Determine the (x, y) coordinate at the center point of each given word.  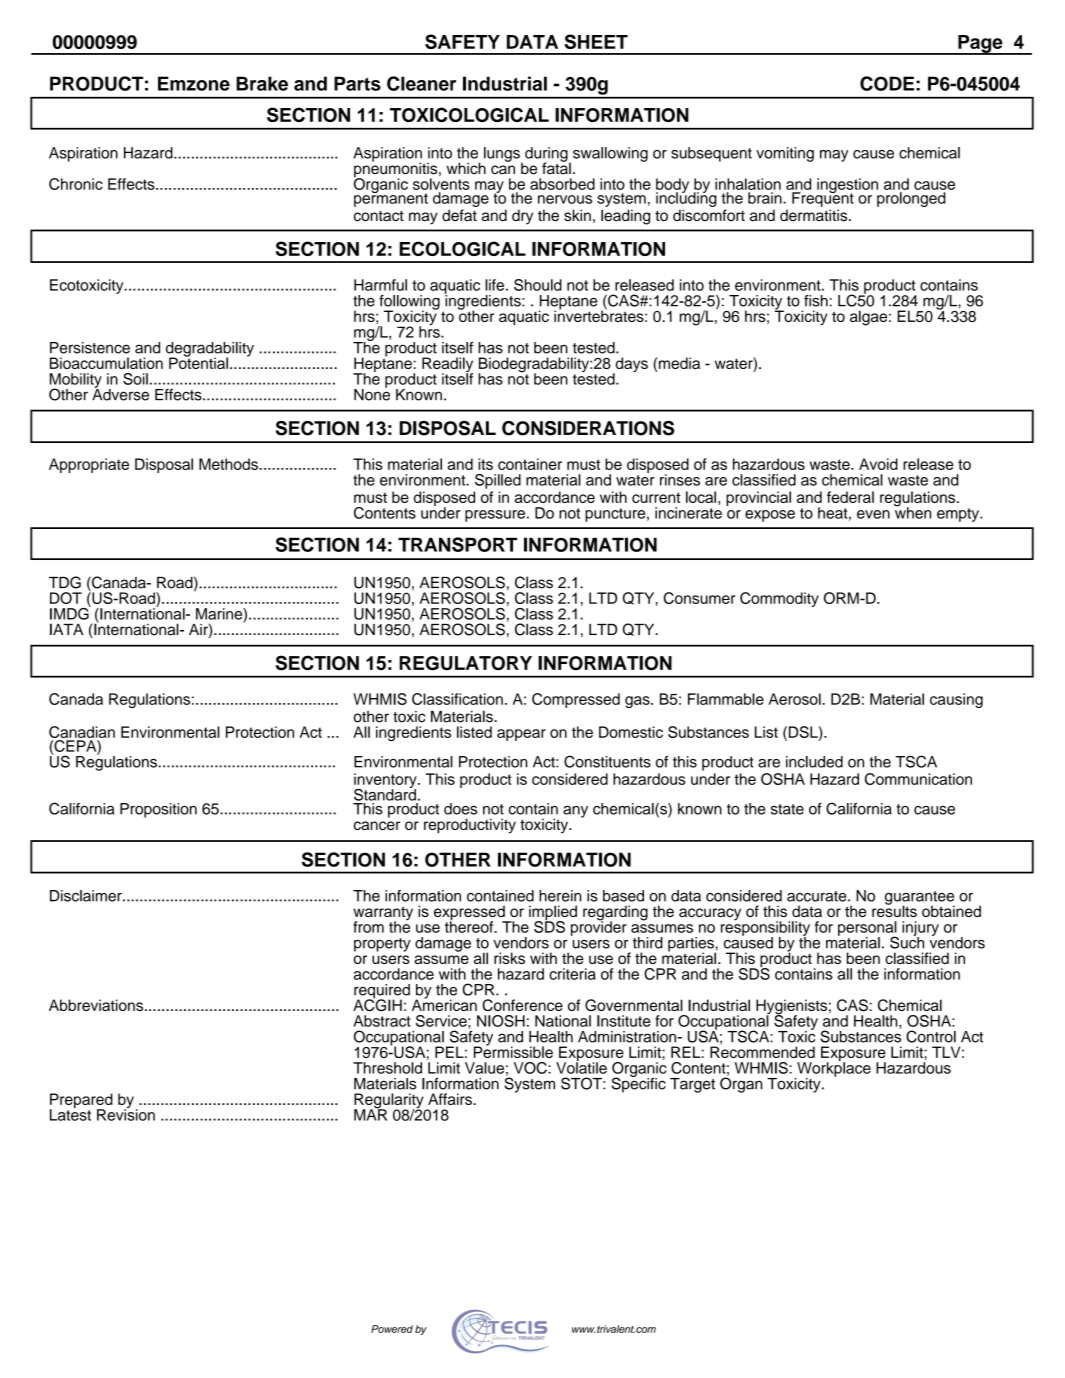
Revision (126, 1114)
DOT (66, 598)
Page (980, 45)
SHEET (596, 41)
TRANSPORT (458, 544)
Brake (262, 83)
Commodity (779, 599)
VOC (531, 1068)
